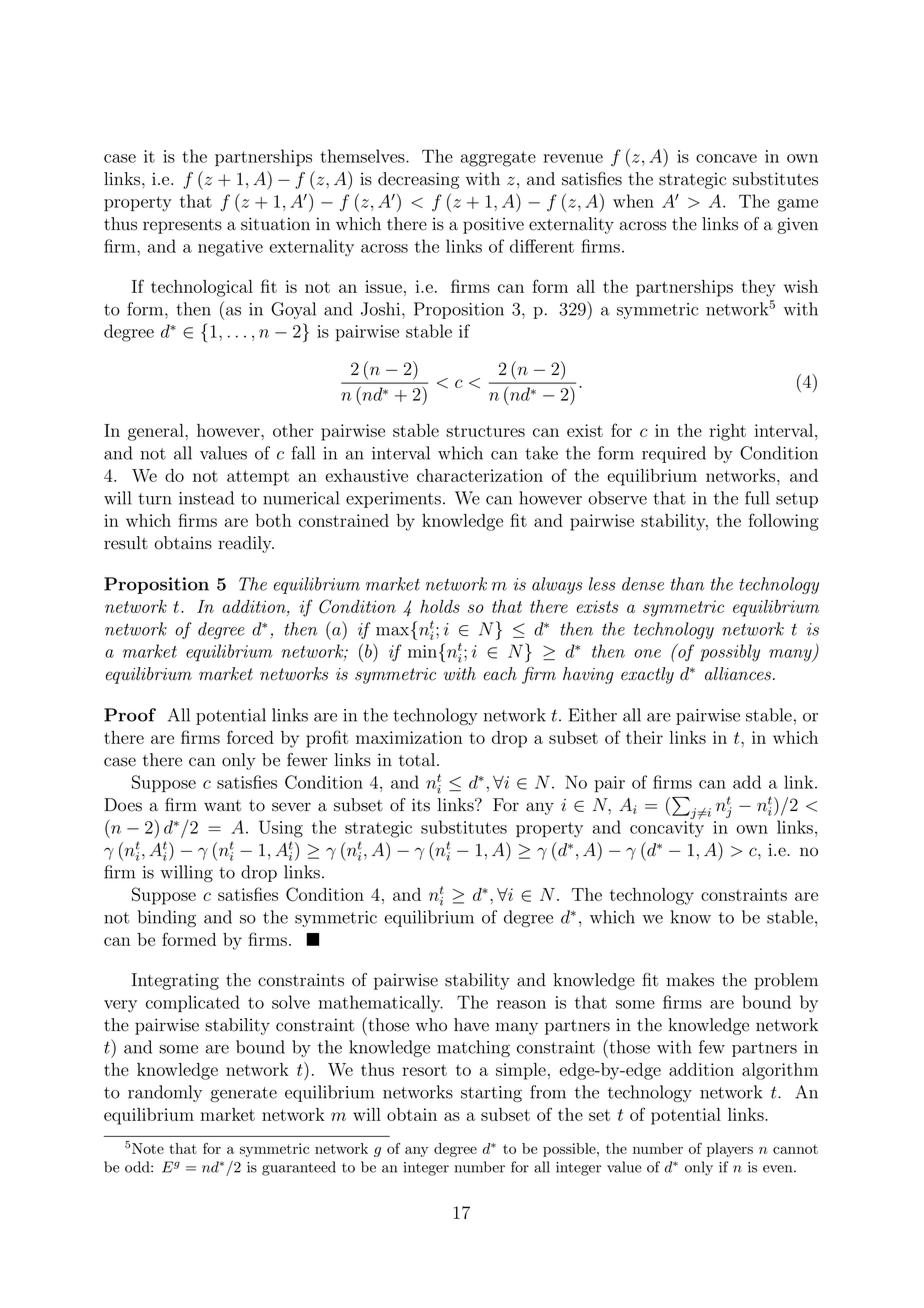 Image resolution: width=924 pixels, height=1308 pixels. What do you see at coordinates (726, 158) in the screenshot?
I see `concave` at bounding box center [726, 158].
